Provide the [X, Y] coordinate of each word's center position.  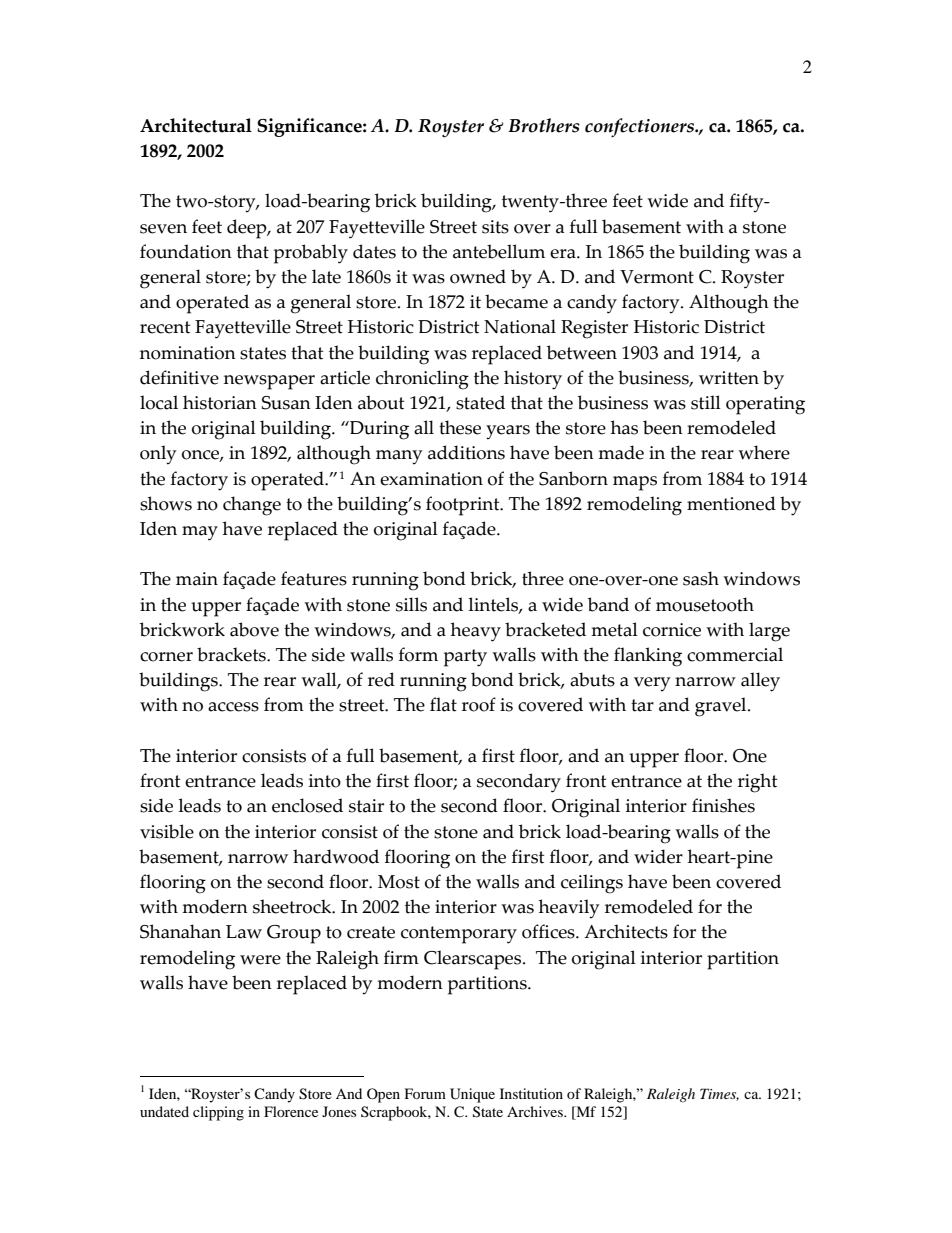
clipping [218, 1113]
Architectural [196, 125]
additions [466, 452]
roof [479, 704]
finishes [723, 805]
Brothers [544, 125]
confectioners [640, 127]
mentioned [731, 503]
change [252, 506]
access [233, 707]
